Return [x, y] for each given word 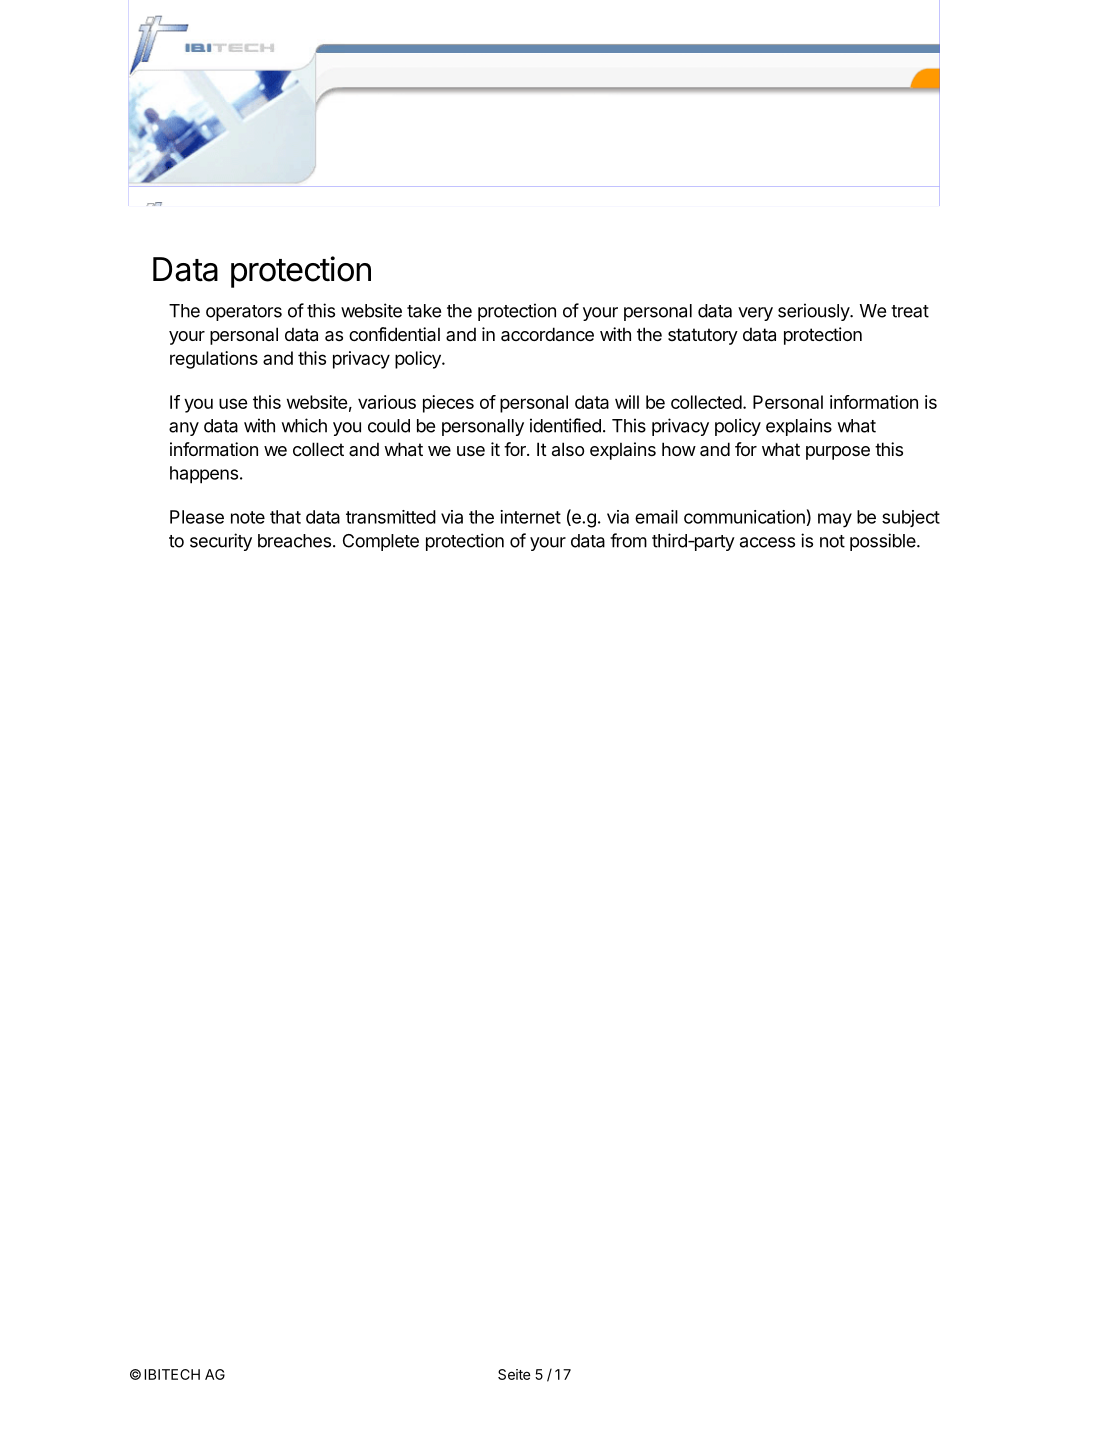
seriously [814, 312]
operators [244, 313]
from [628, 540]
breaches [294, 541]
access [767, 542]
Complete [381, 542]
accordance [547, 334]
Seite [514, 1374]
